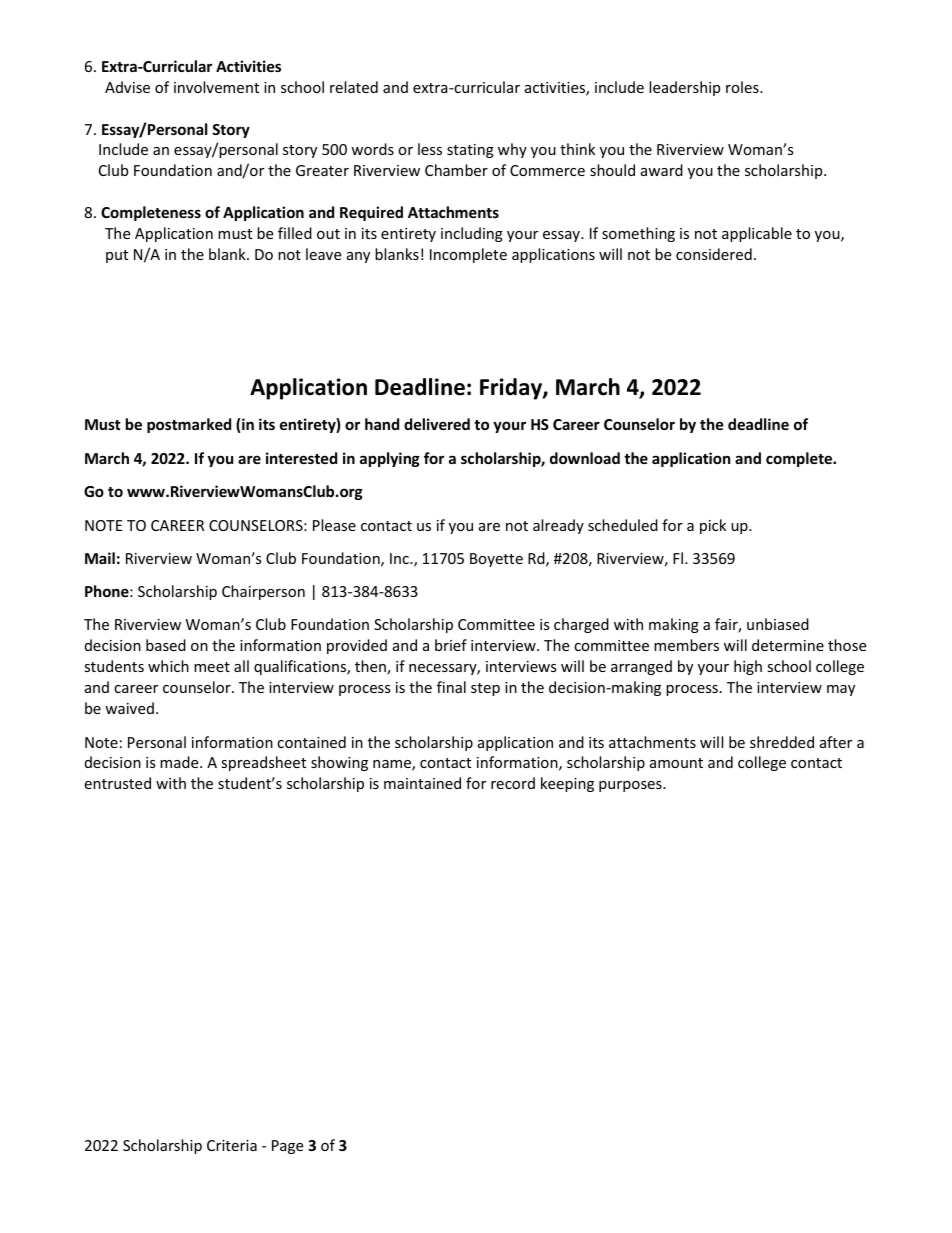 The width and height of the page is (952, 1233). I want to click on interested, so click(301, 458).
